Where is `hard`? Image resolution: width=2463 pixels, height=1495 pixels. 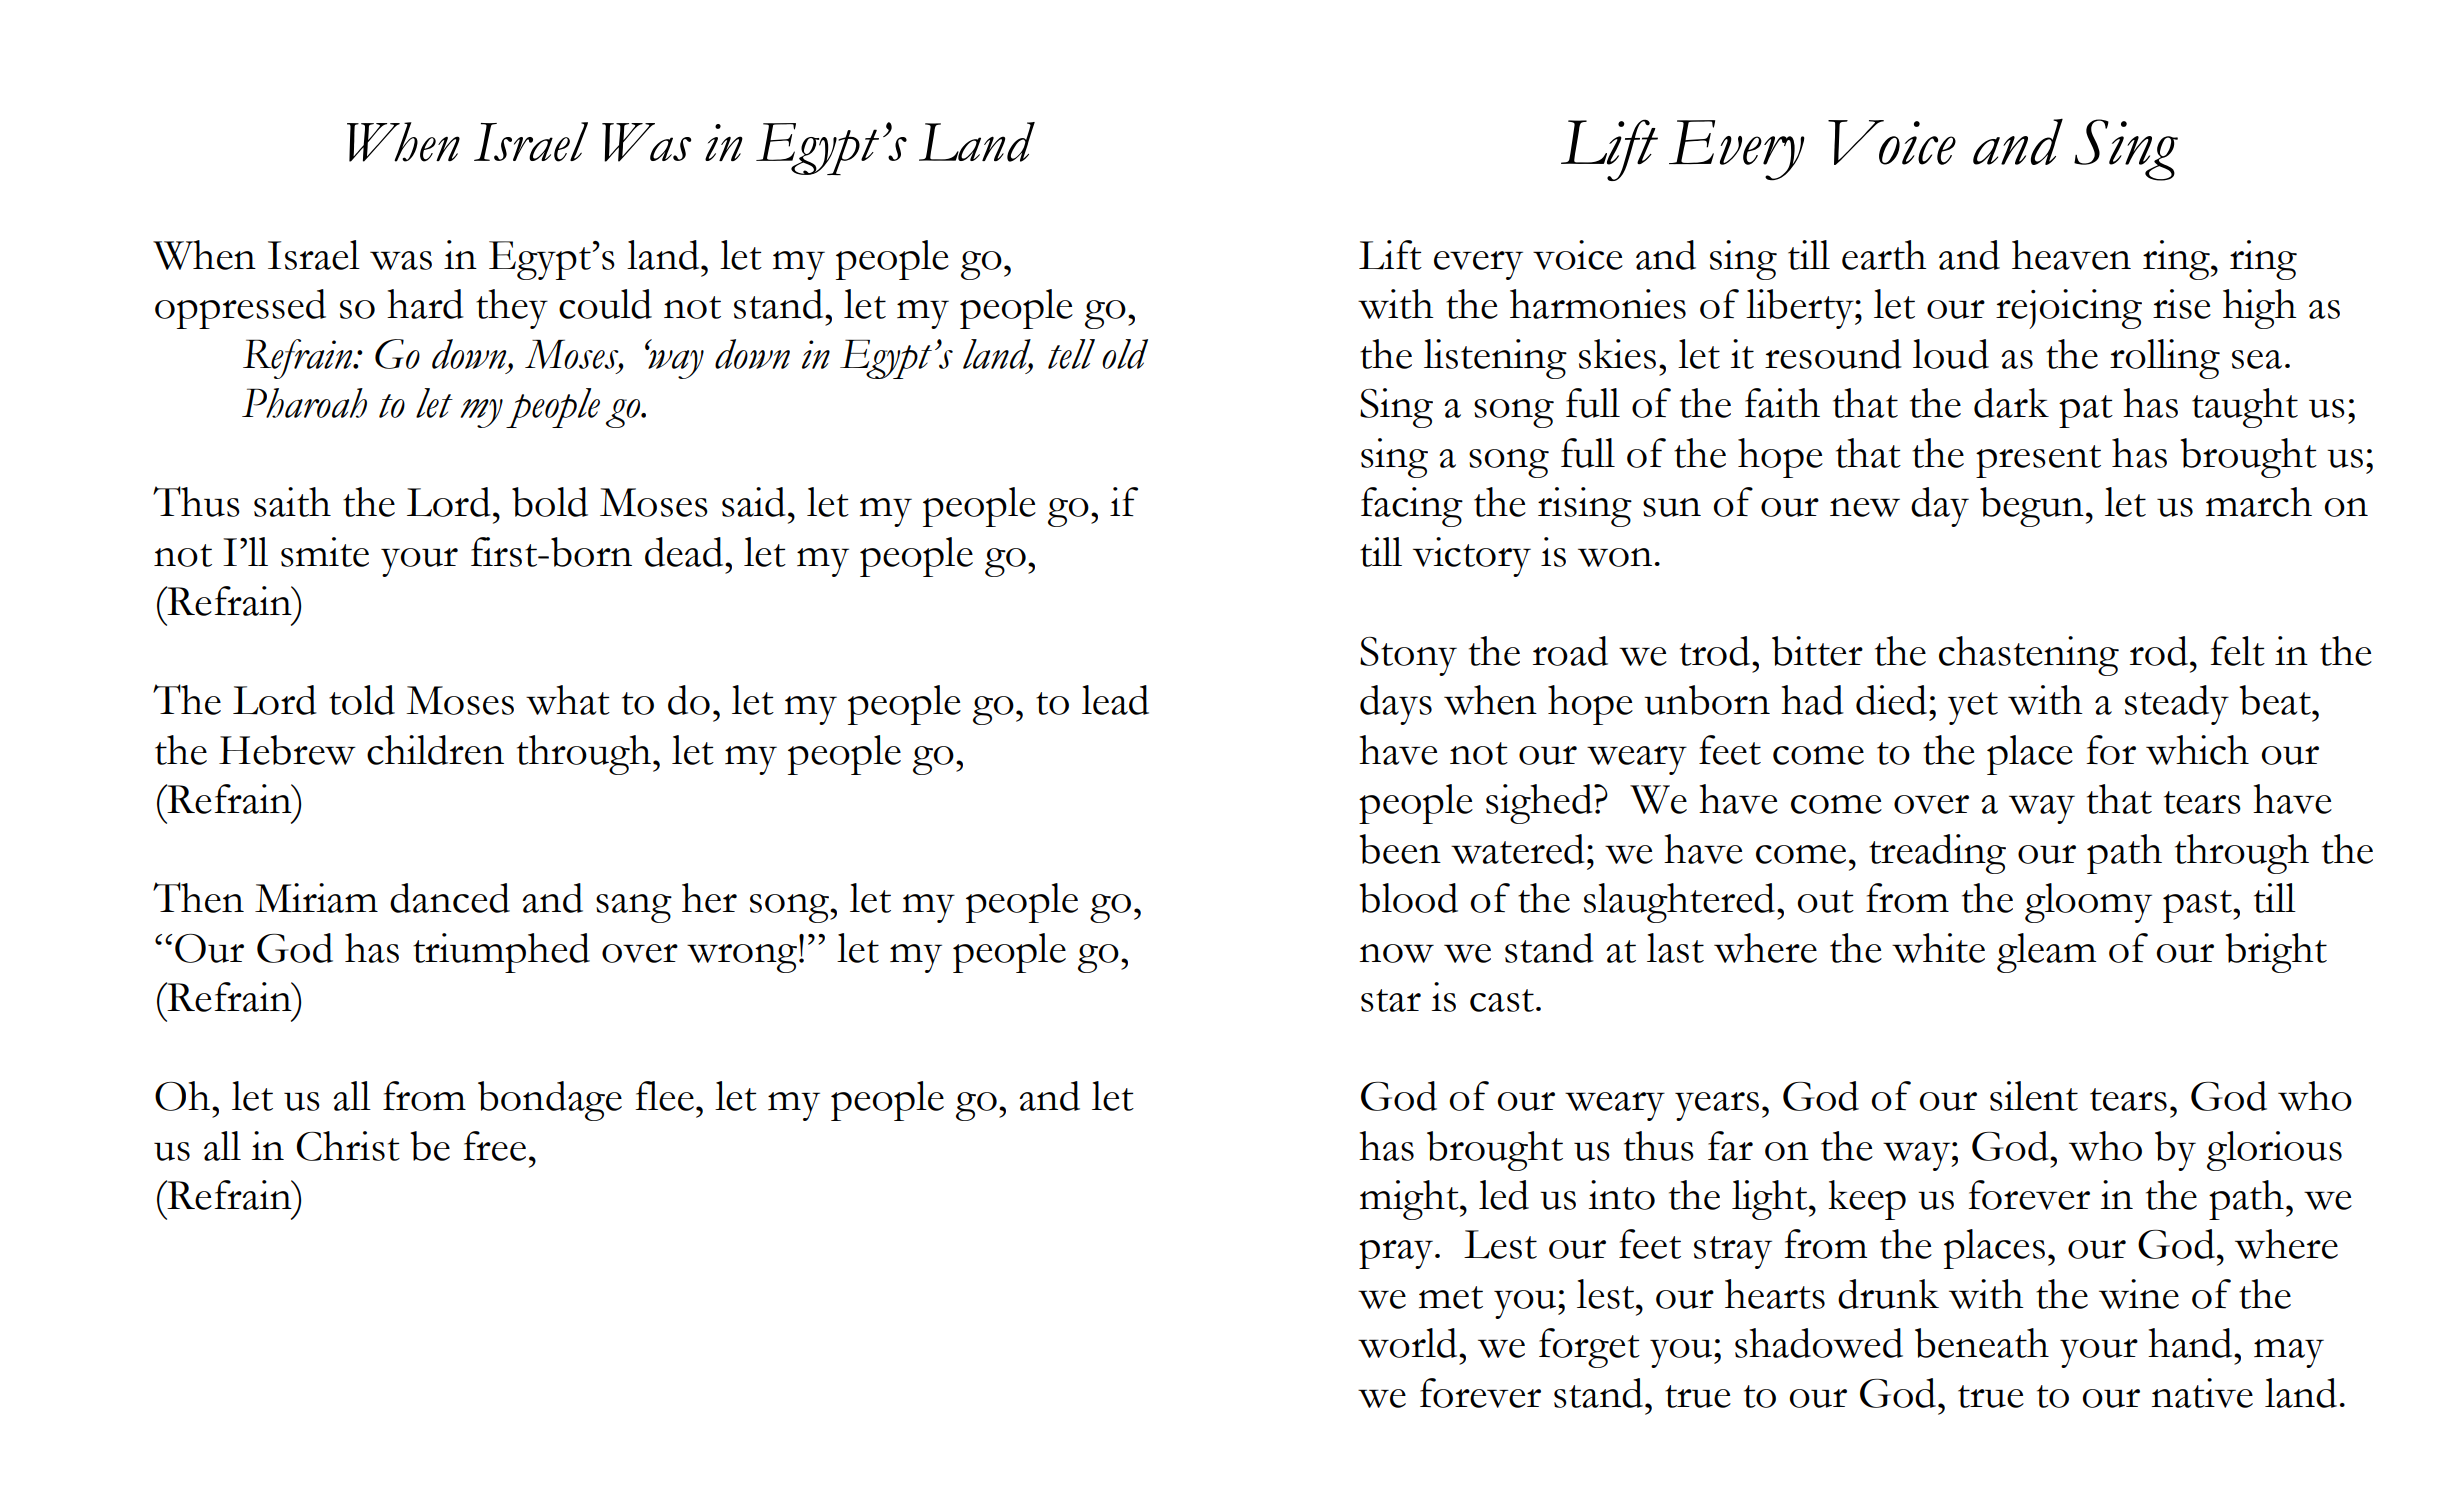
hard is located at coordinates (425, 304).
